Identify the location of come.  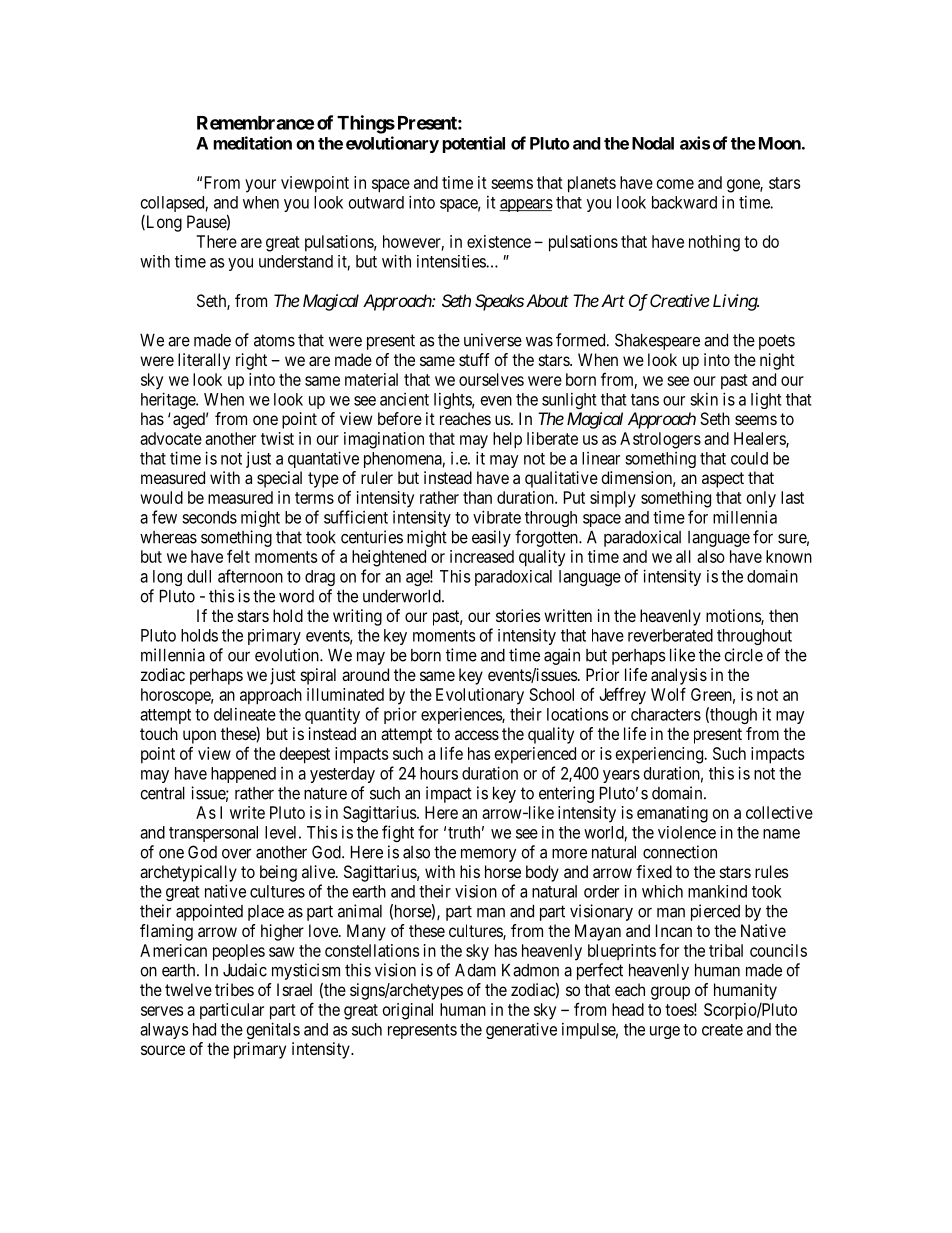
(675, 184).
